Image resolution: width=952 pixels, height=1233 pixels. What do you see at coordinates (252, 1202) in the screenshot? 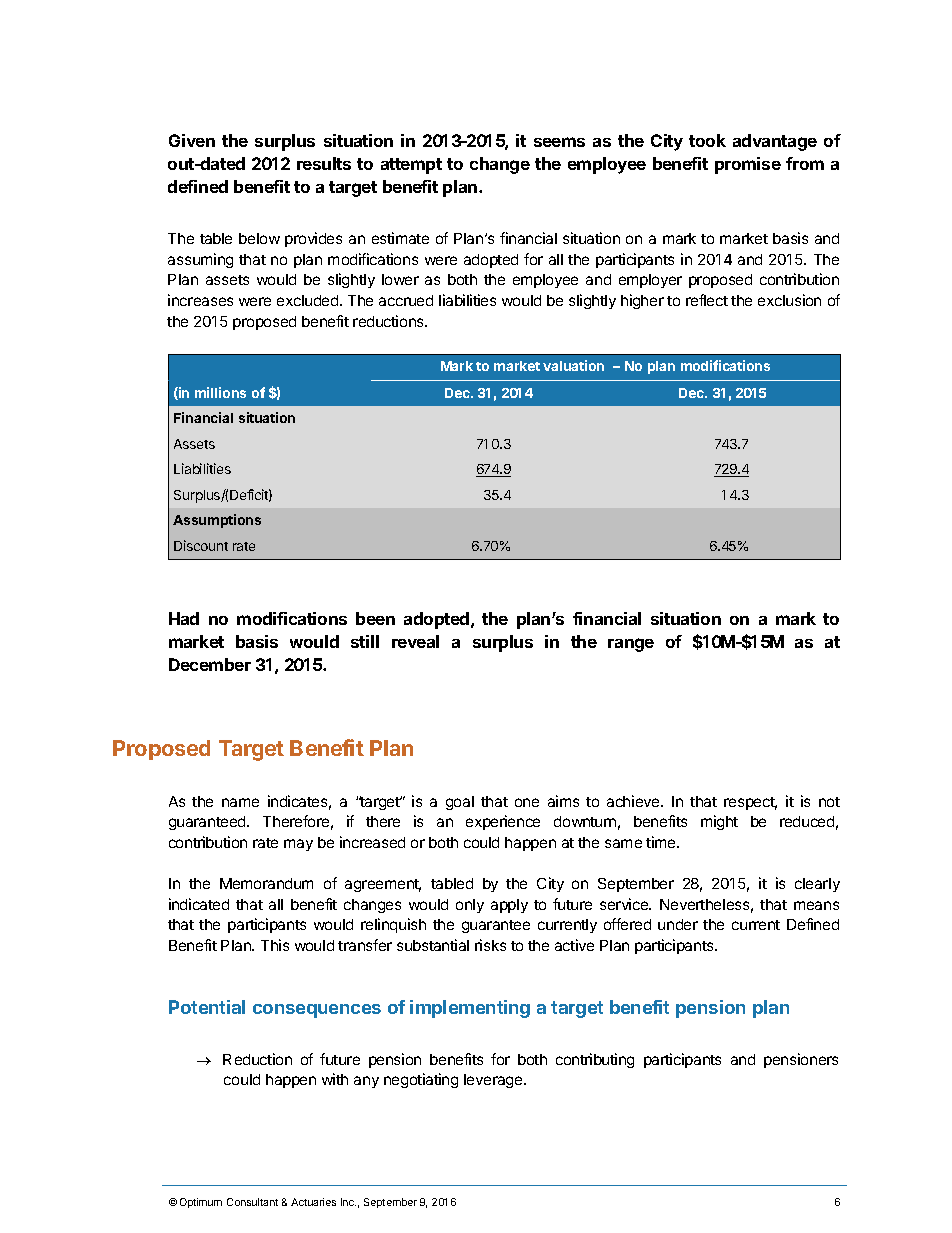
I see `Consultant` at bounding box center [252, 1202].
